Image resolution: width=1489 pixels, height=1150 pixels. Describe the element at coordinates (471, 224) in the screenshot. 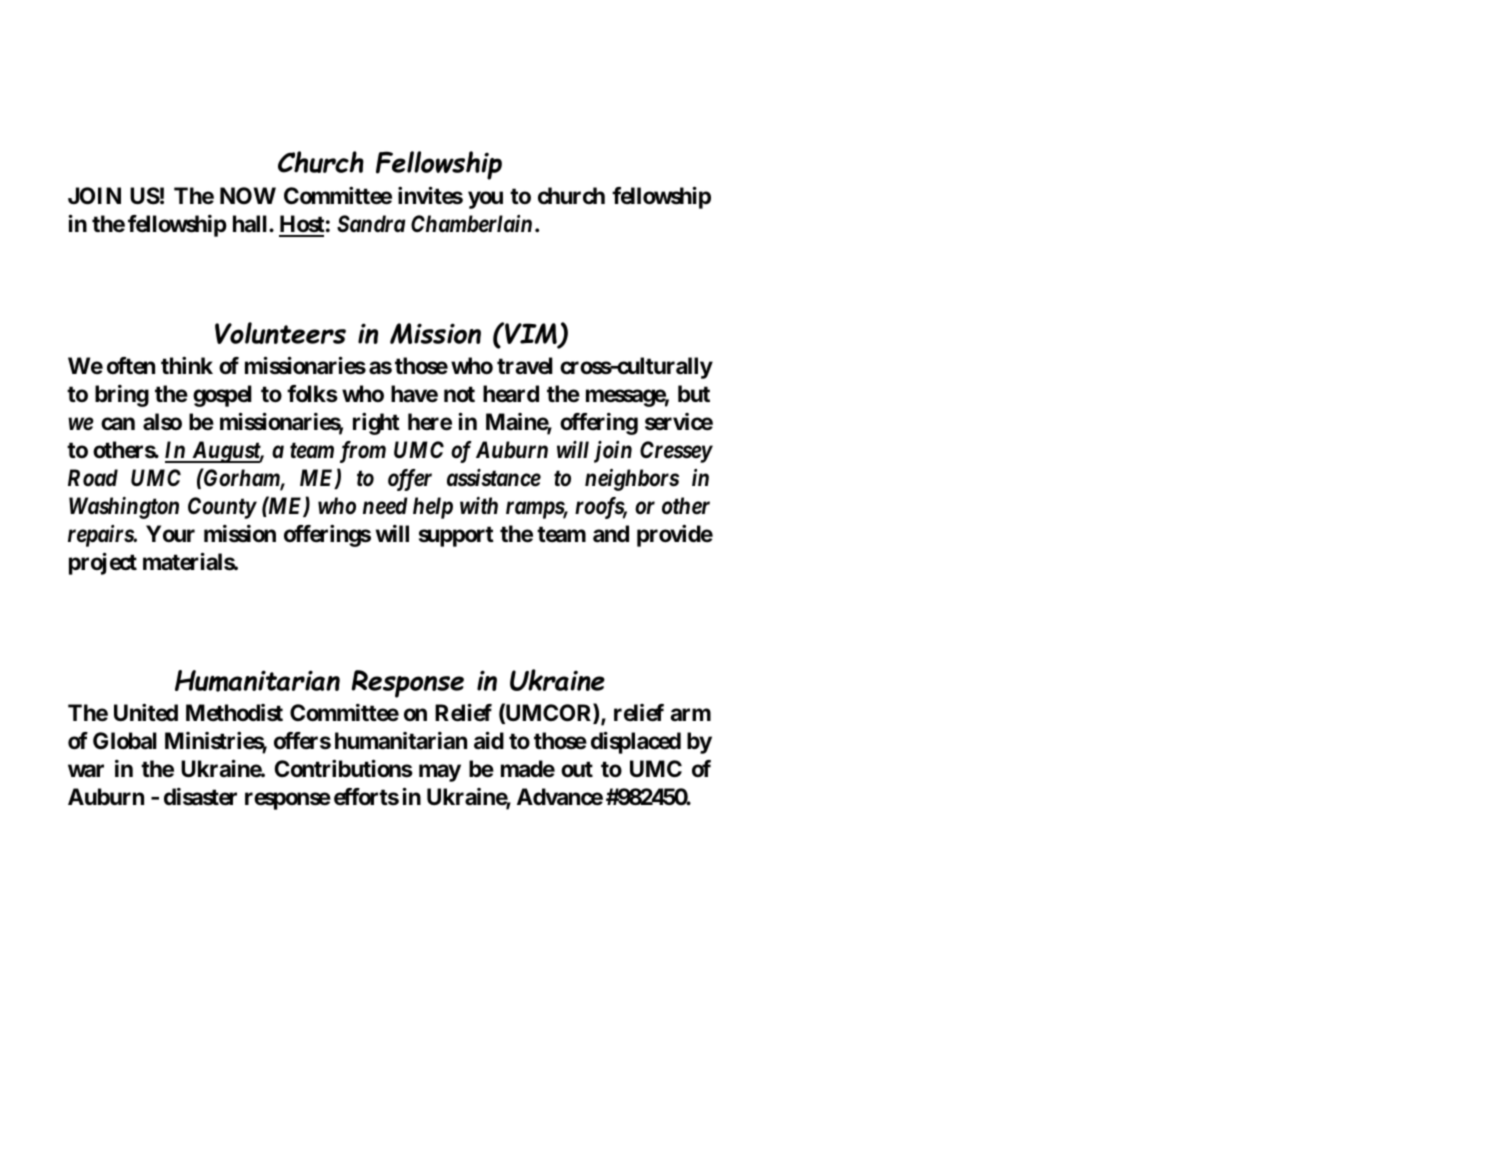

I see `Chamberlain` at that location.
